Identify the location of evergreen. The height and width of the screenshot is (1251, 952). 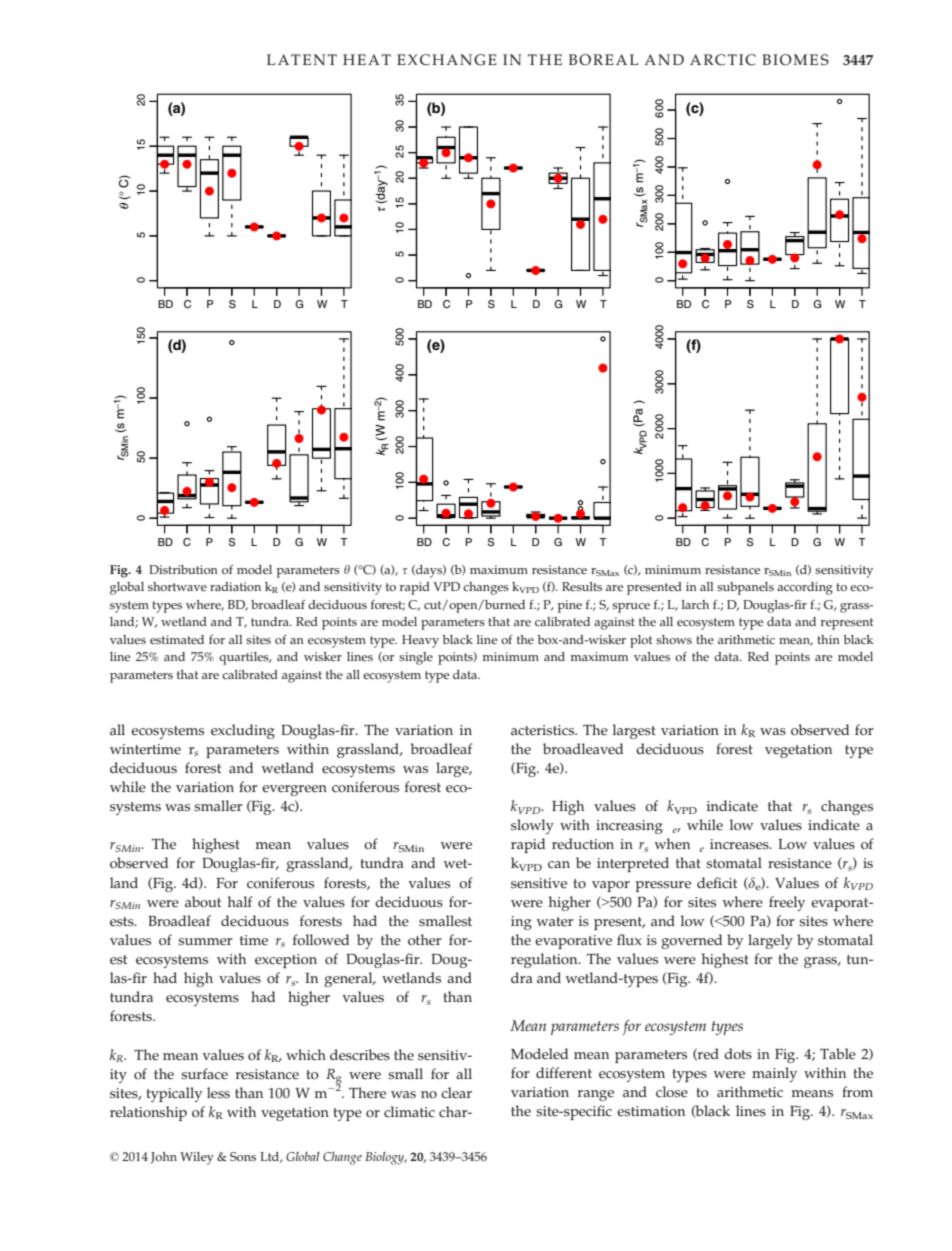
(294, 790).
